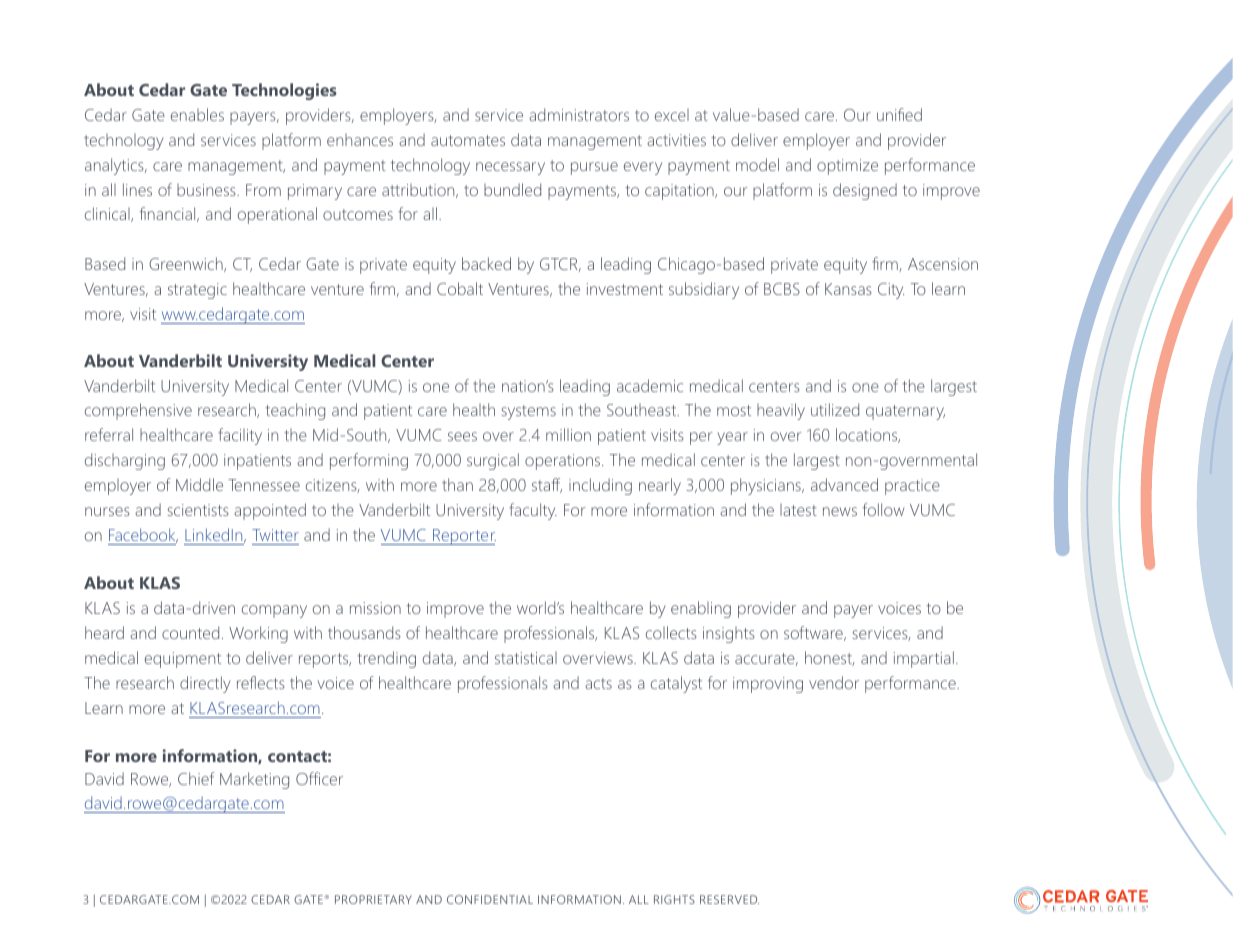 Image resolution: width=1233 pixels, height=952 pixels. I want to click on Kansas, so click(848, 289).
